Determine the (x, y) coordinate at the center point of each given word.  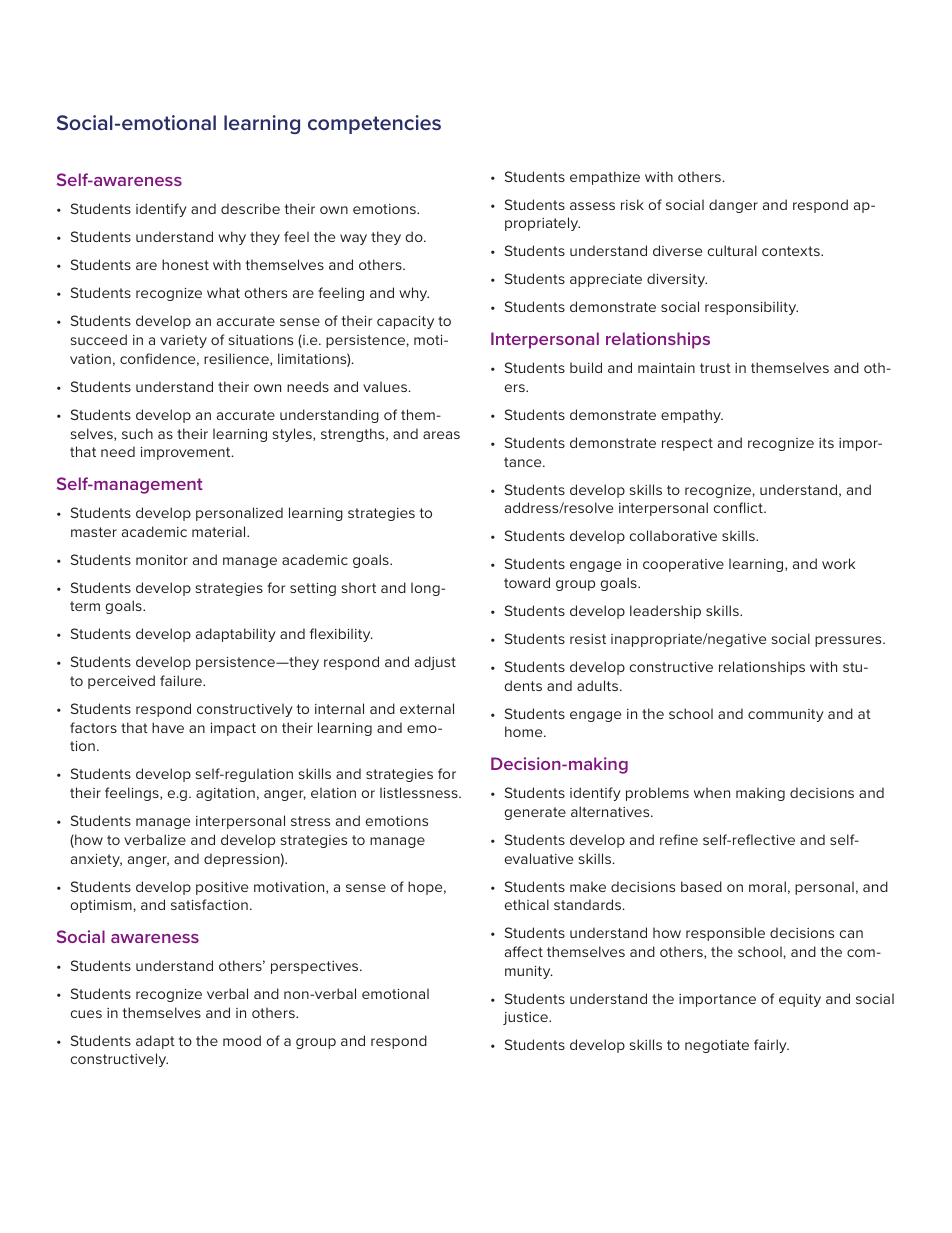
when (712, 792)
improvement (187, 453)
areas (441, 435)
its (826, 443)
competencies (374, 124)
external (427, 708)
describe (250, 208)
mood (242, 1040)
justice (526, 1018)
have (168, 727)
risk (632, 204)
